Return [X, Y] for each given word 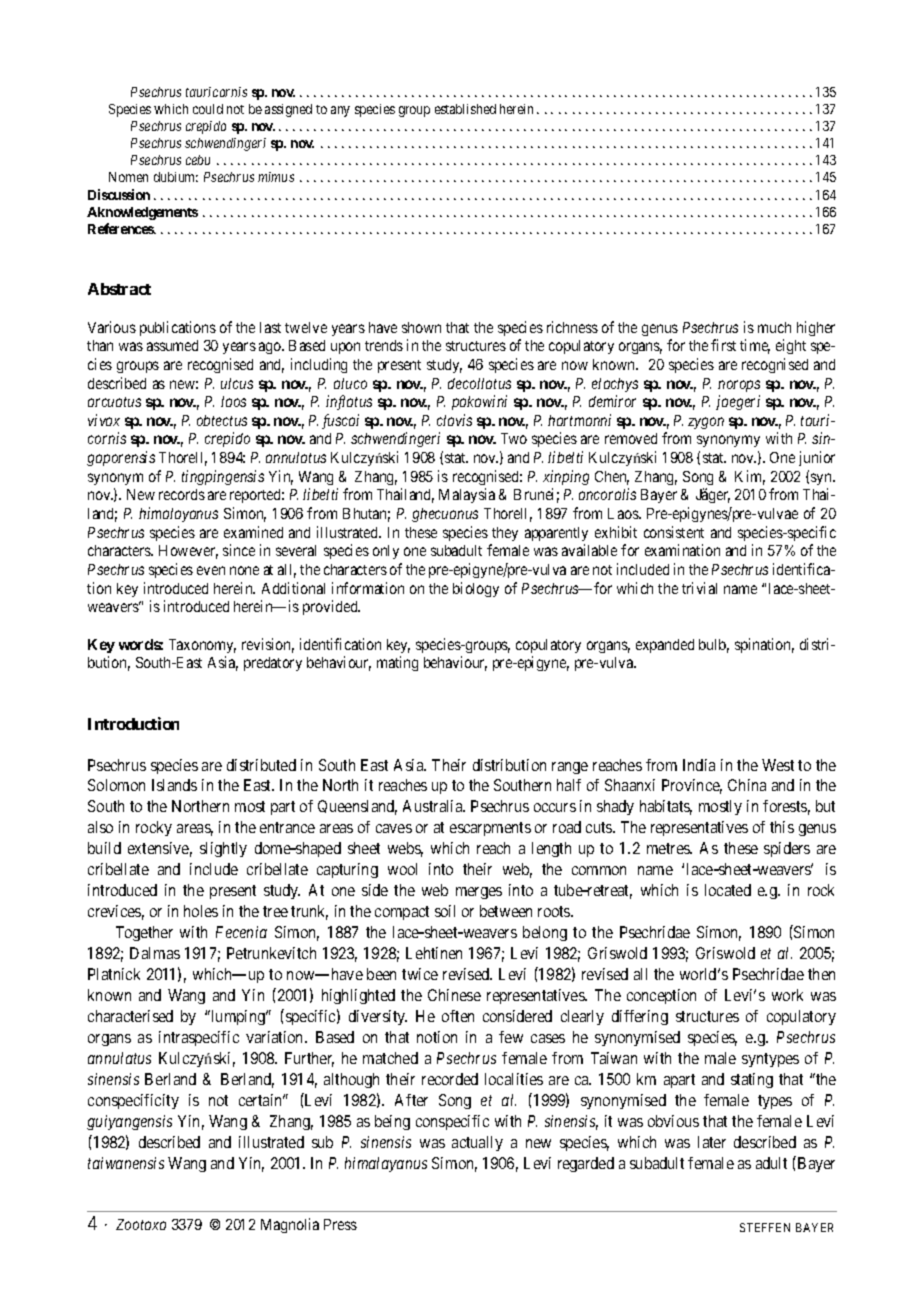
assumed [172, 345]
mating [397, 663]
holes [201, 911]
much [774, 327]
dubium [176, 177]
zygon [706, 423]
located [728, 890]
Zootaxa [141, 1224]
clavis [454, 420]
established [465, 109]
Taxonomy [202, 646]
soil [445, 911]
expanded [665, 646]
